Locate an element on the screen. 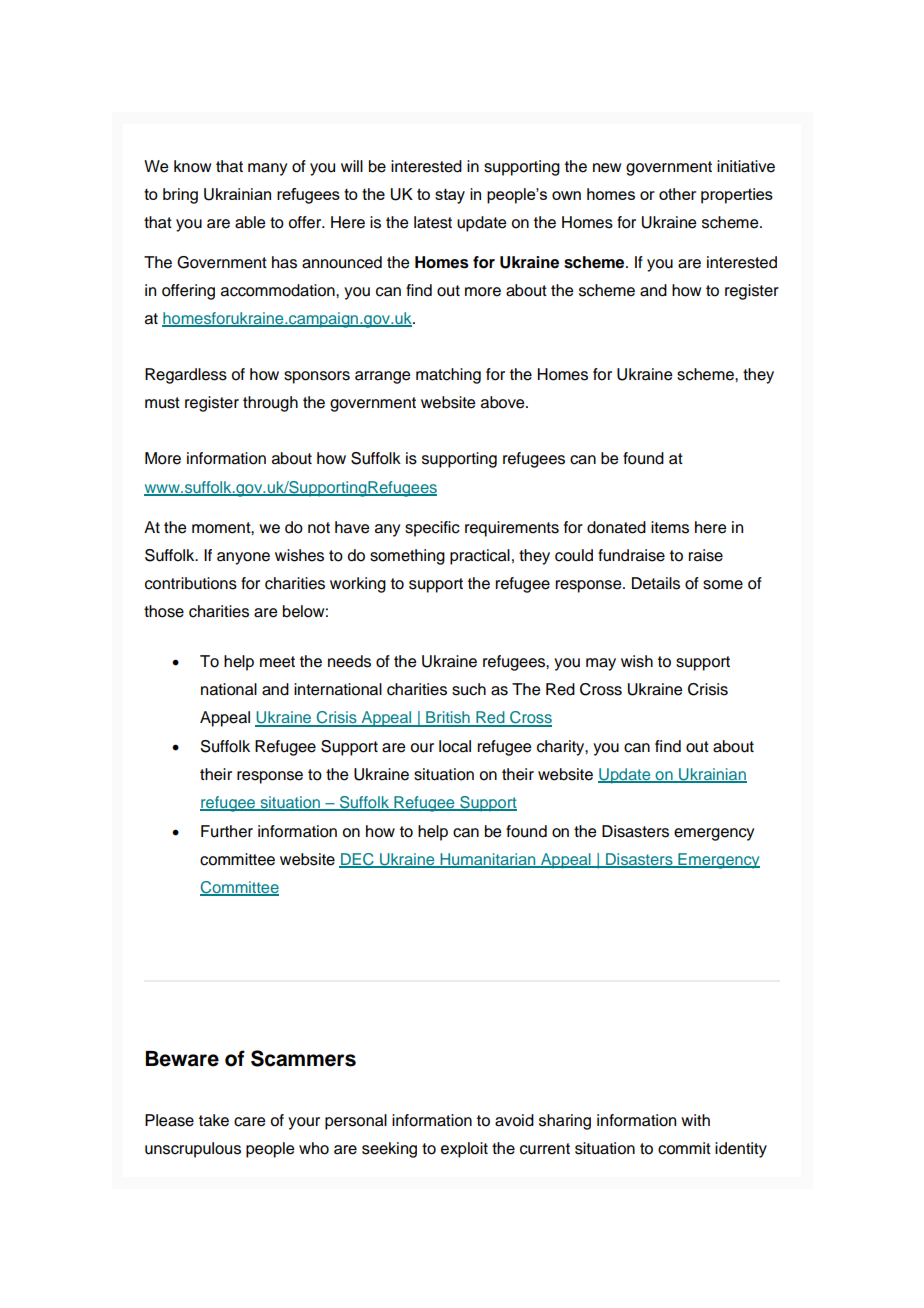 The height and width of the screenshot is (1308, 924). stay is located at coordinates (450, 196).
